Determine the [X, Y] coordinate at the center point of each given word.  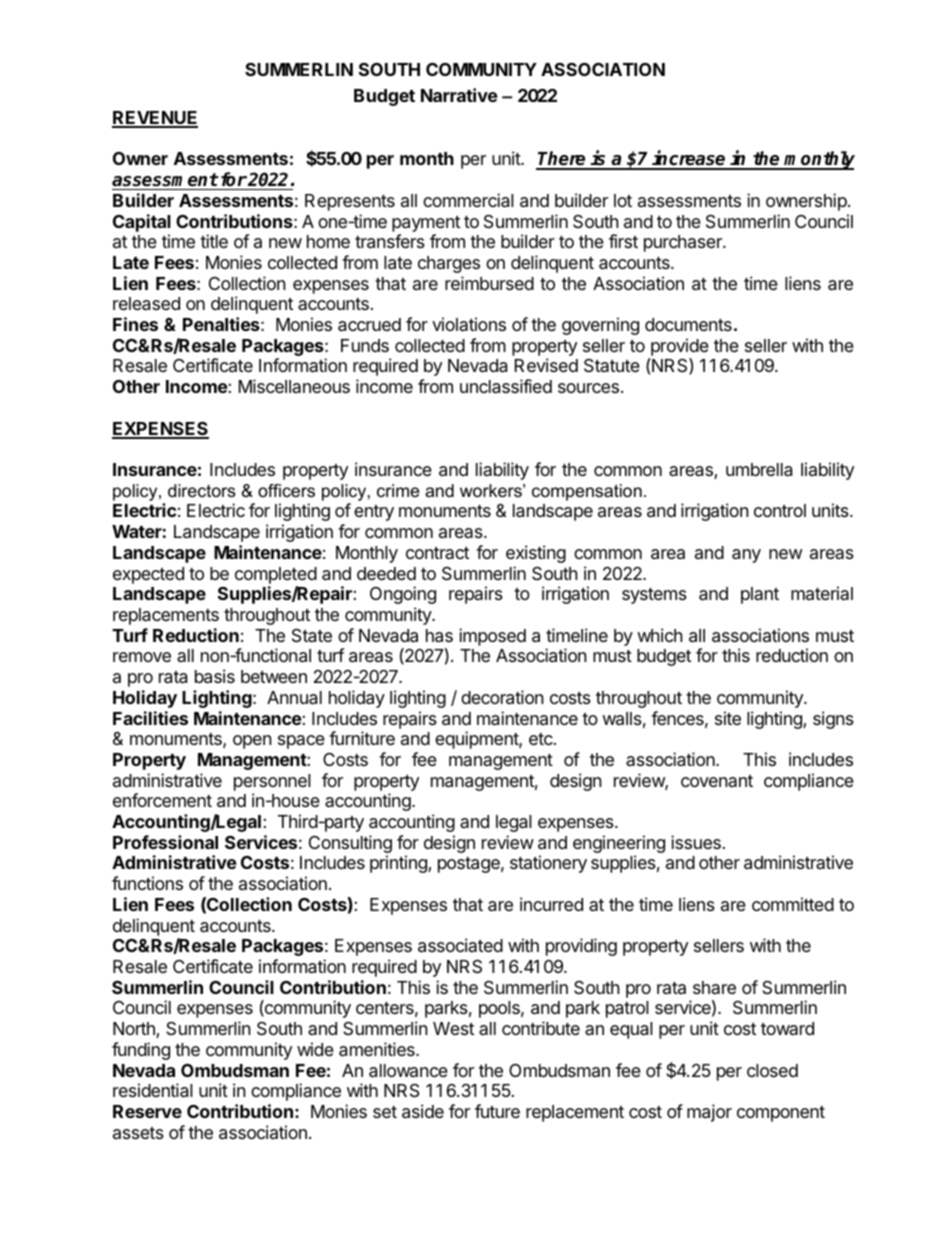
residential [153, 1090]
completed [276, 575]
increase [689, 159]
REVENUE [155, 119]
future [497, 1111]
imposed [492, 637]
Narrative [459, 95]
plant [760, 595]
